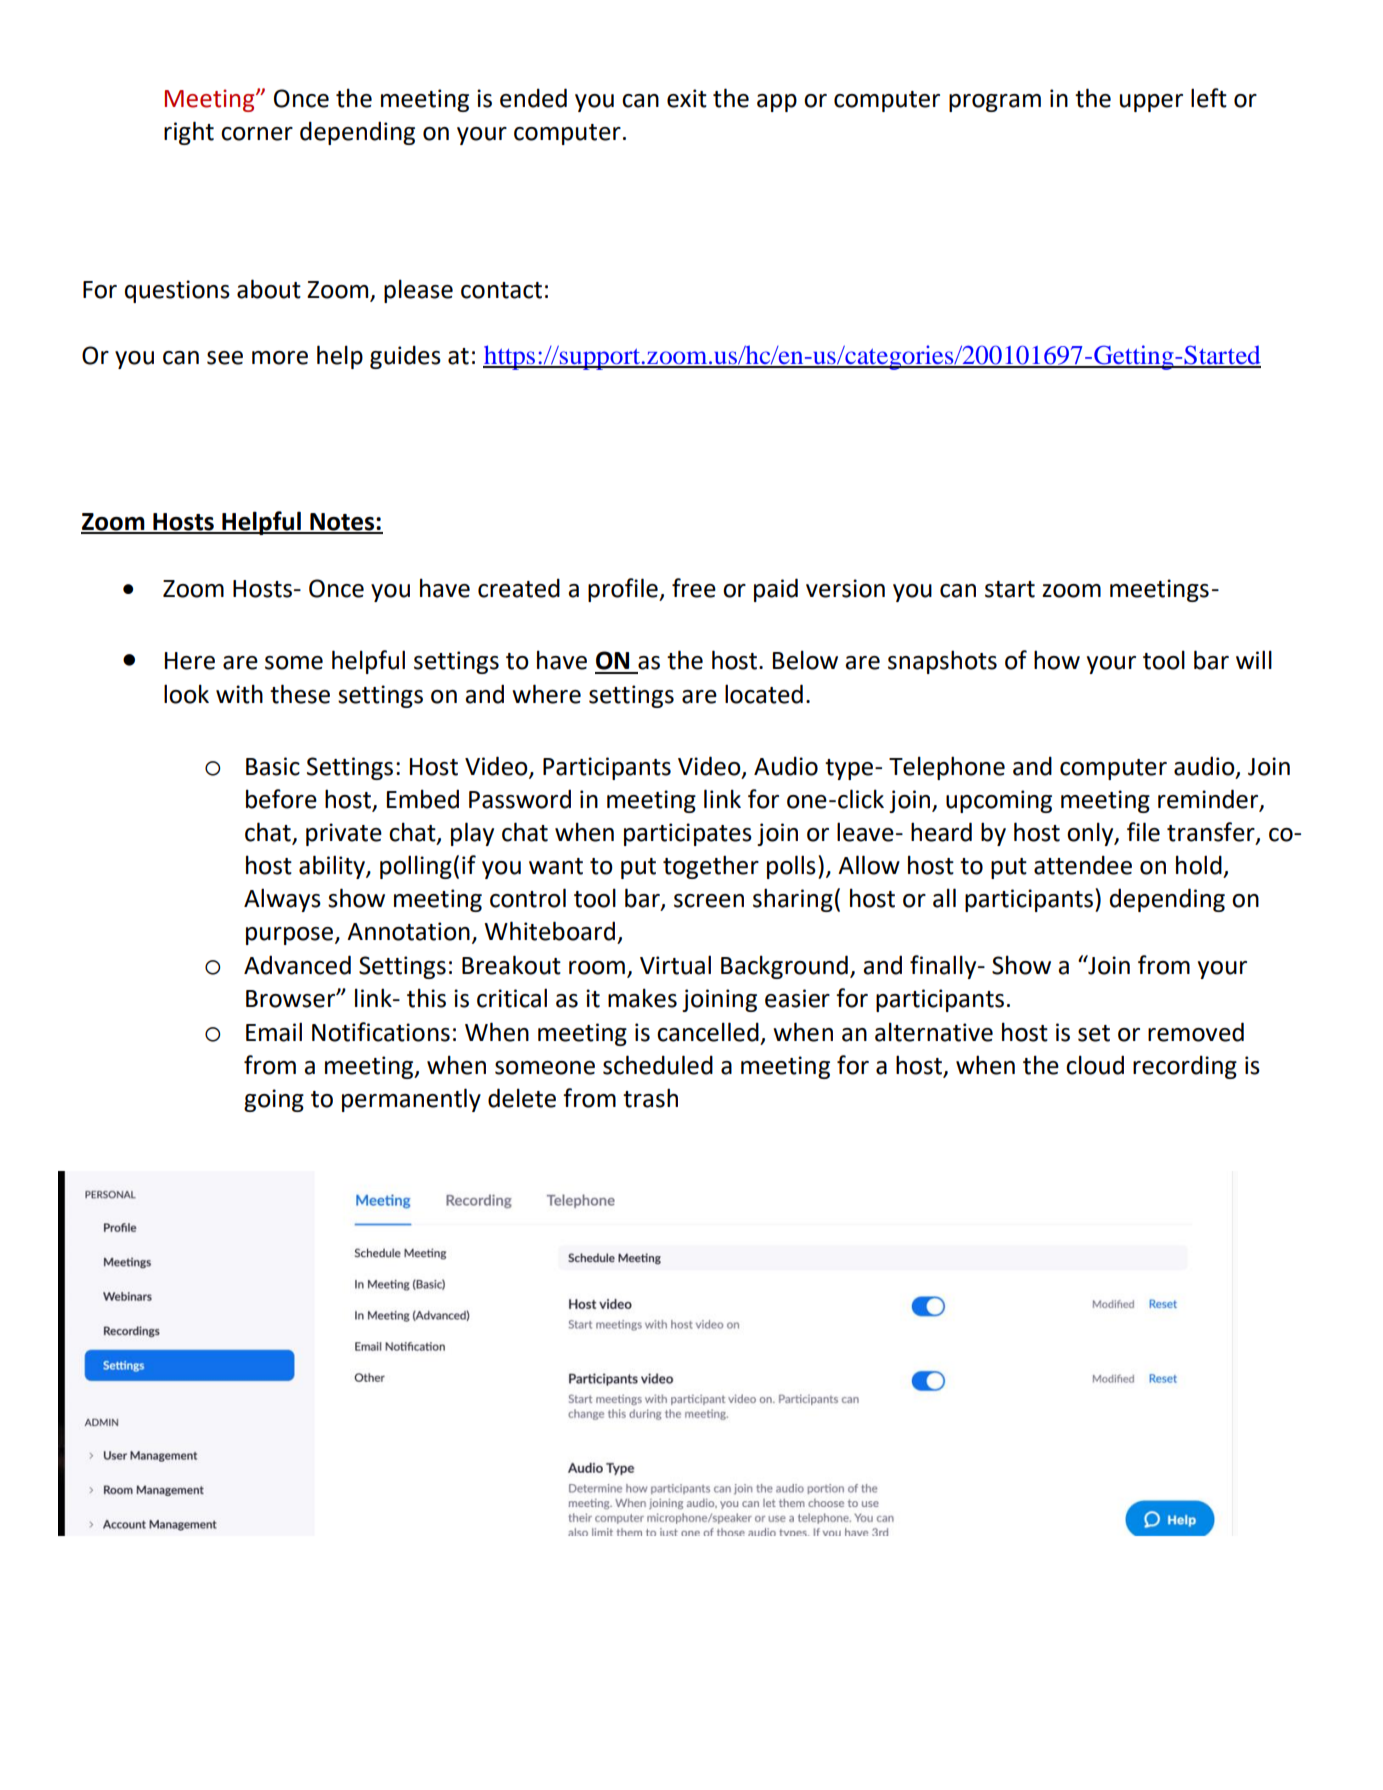  What do you see at coordinates (273, 766) in the image?
I see `Basic` at bounding box center [273, 766].
